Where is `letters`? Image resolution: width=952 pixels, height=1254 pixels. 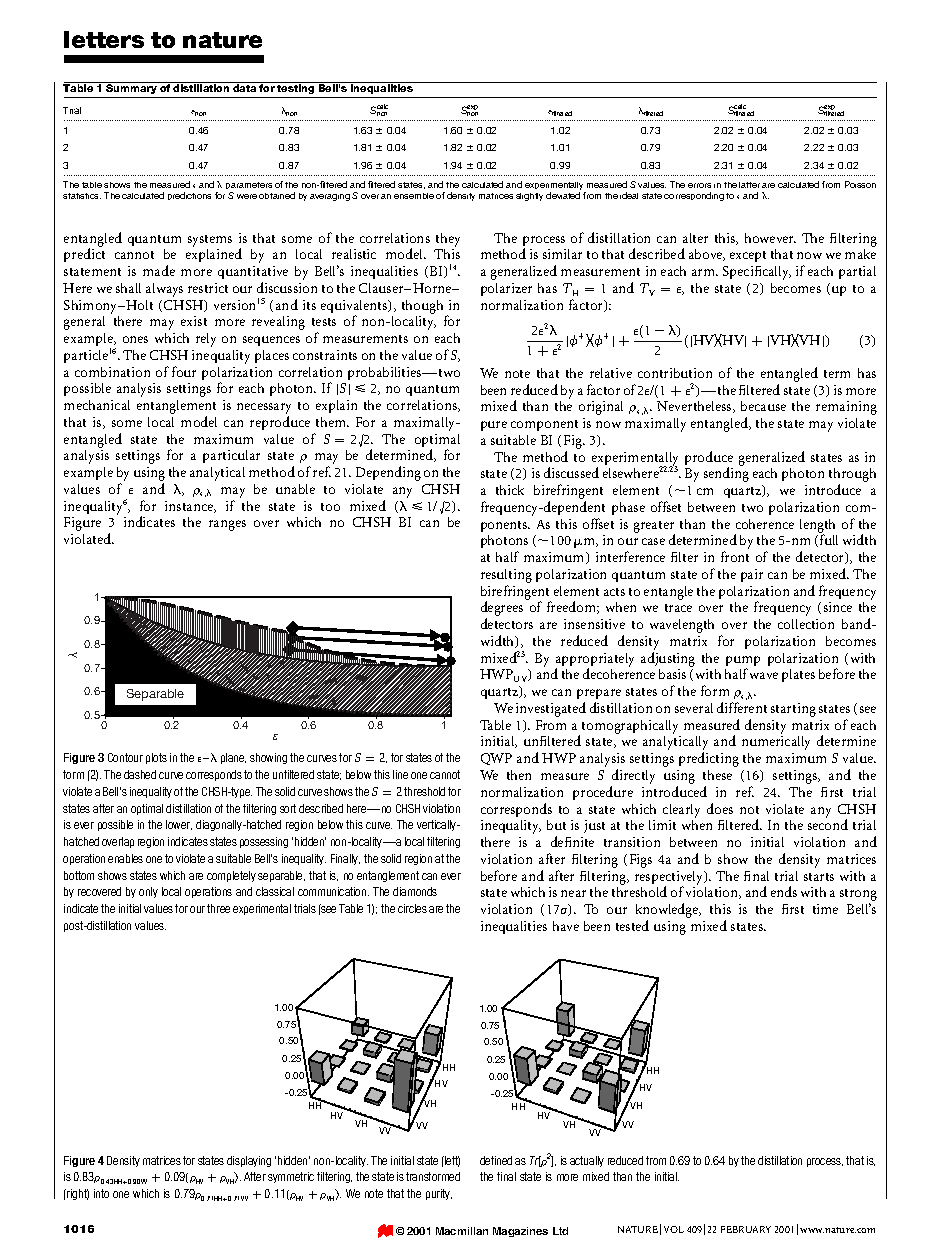
letters is located at coordinates (104, 39).
